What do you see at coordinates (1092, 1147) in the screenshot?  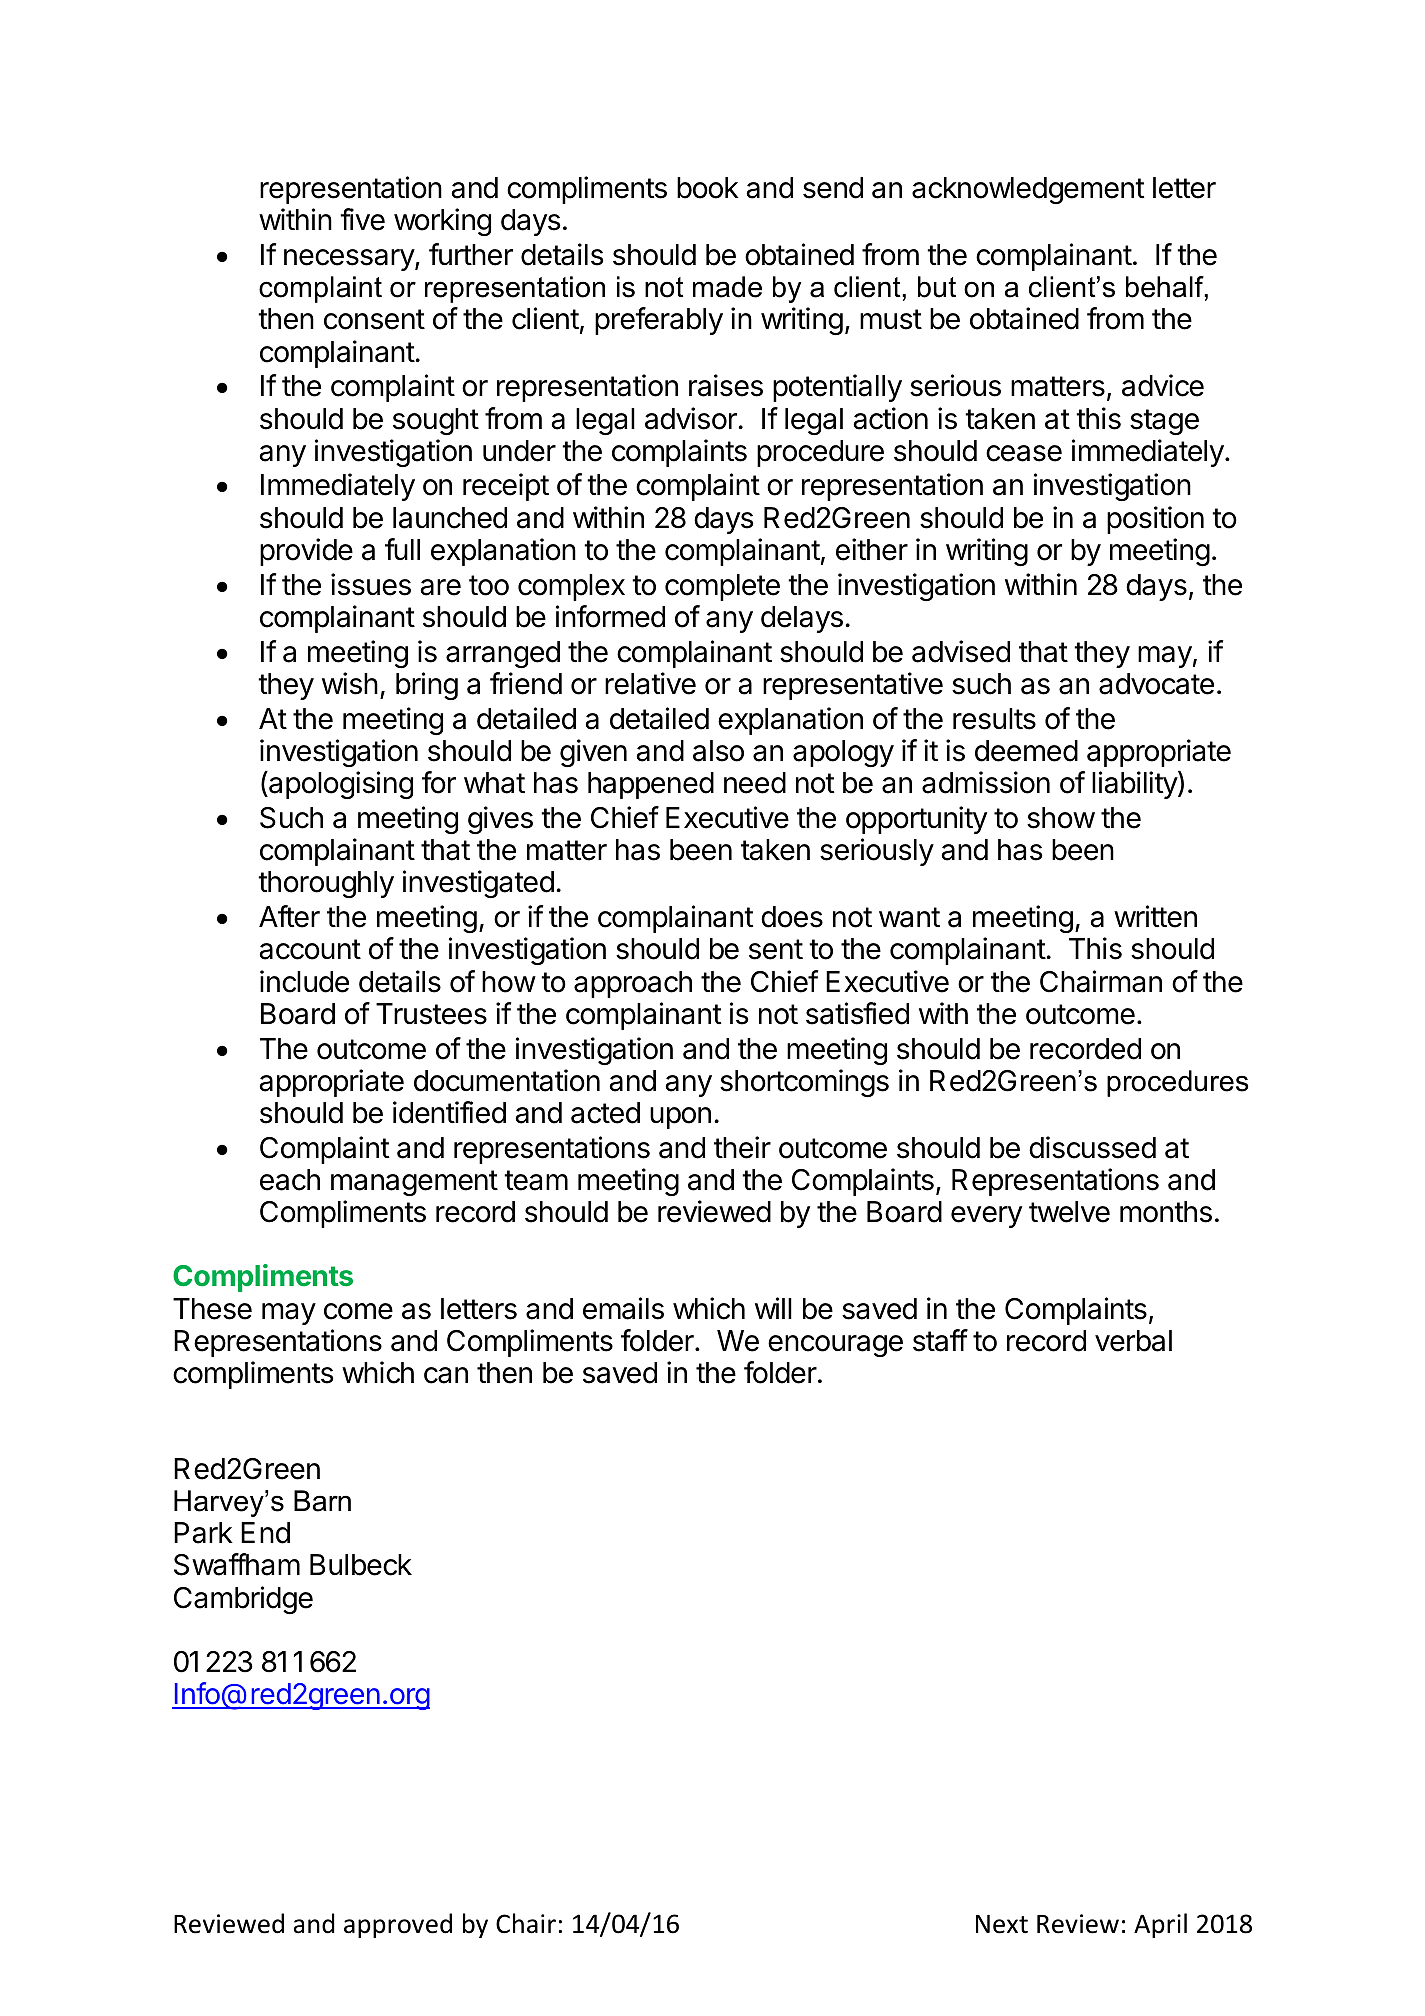 I see `discussed` at bounding box center [1092, 1147].
